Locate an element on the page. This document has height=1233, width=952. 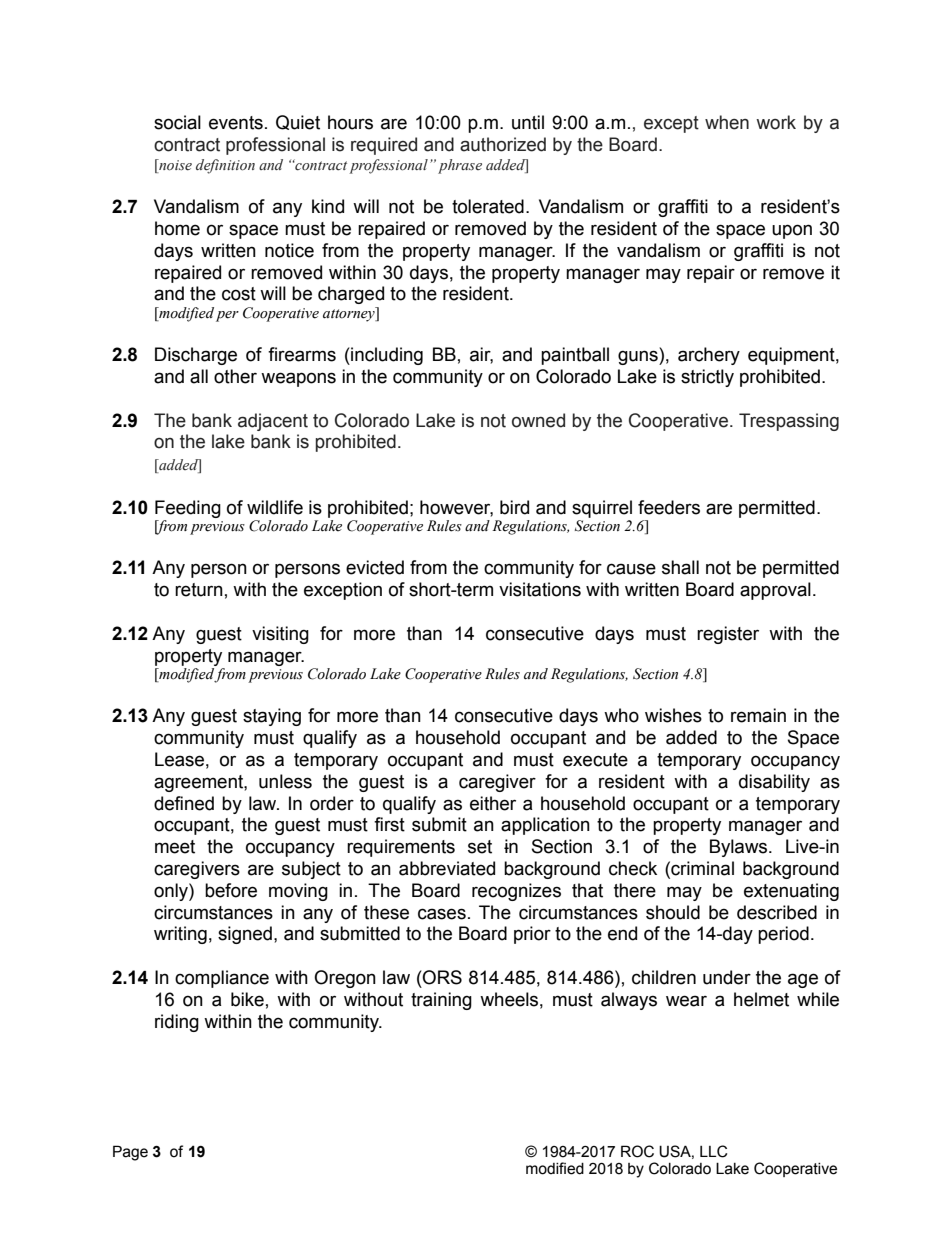
register is located at coordinates (728, 635).
